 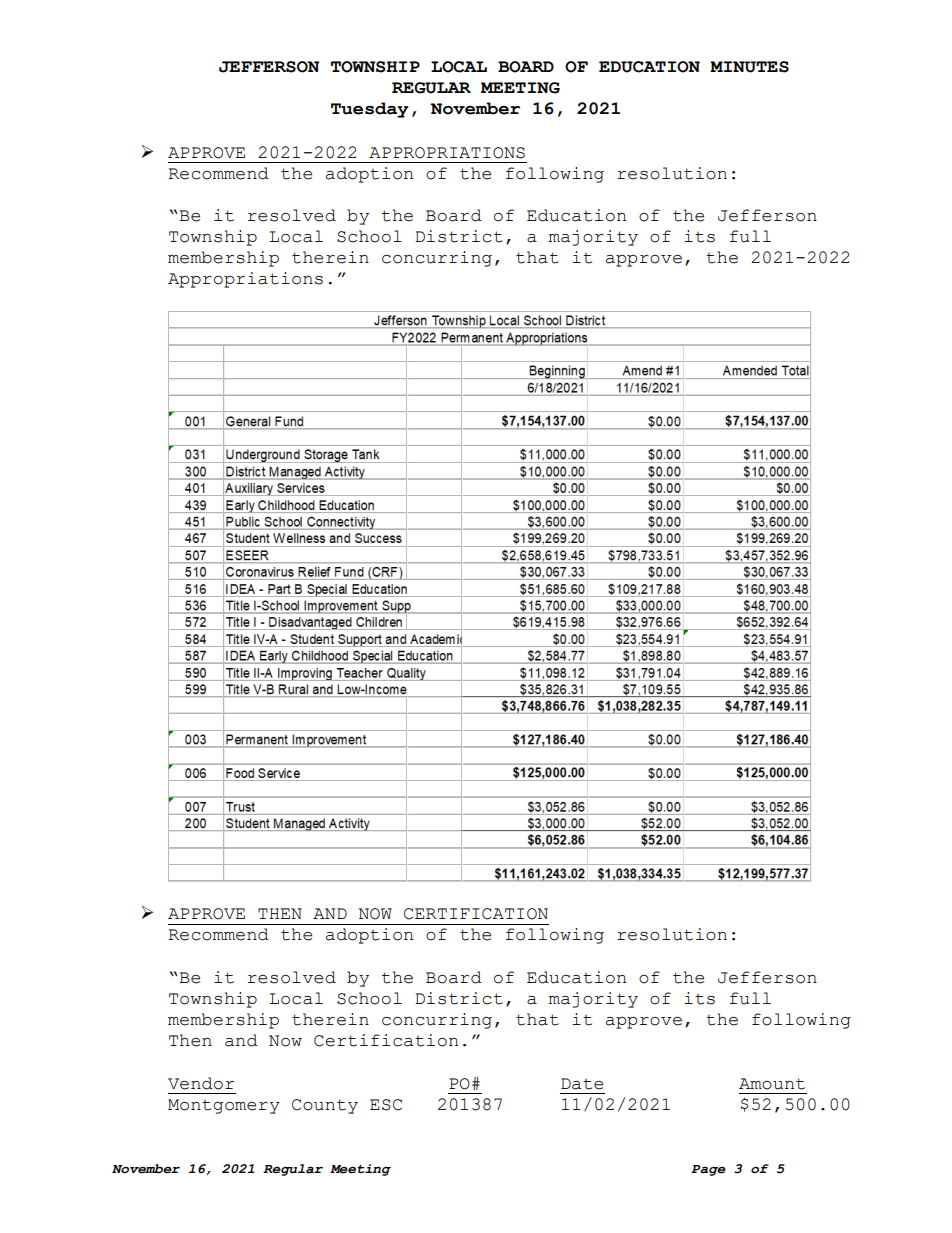 What do you see at coordinates (224, 1106) in the document?
I see `Montgomery` at bounding box center [224, 1106].
